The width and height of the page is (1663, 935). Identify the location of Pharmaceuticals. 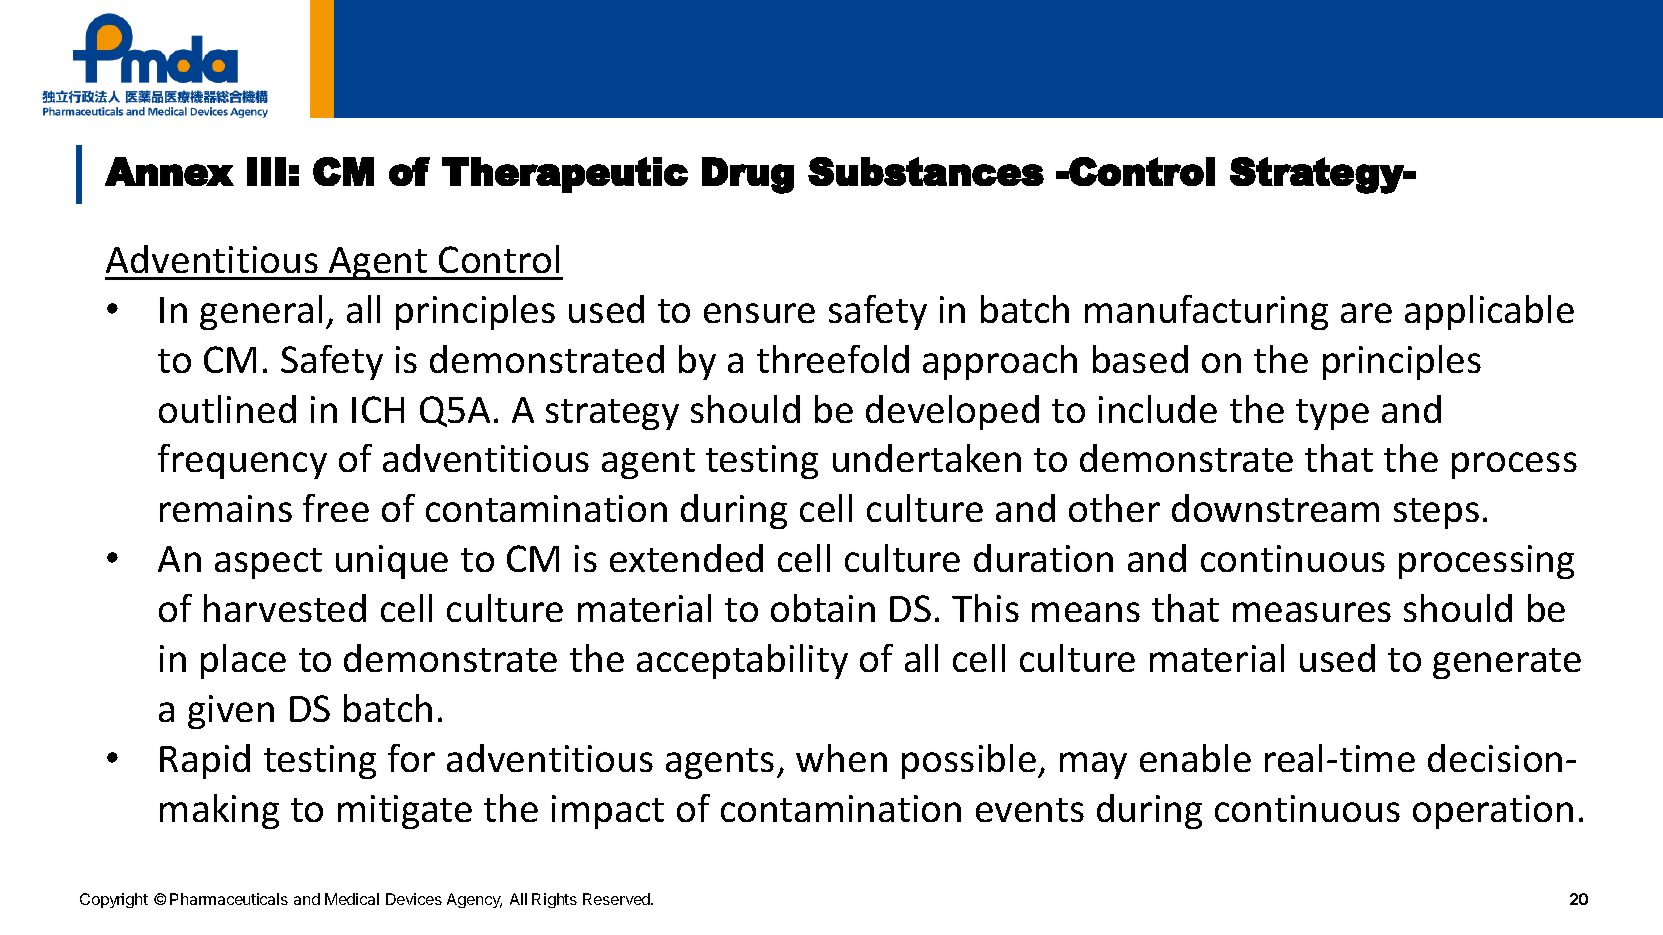
(229, 899).
